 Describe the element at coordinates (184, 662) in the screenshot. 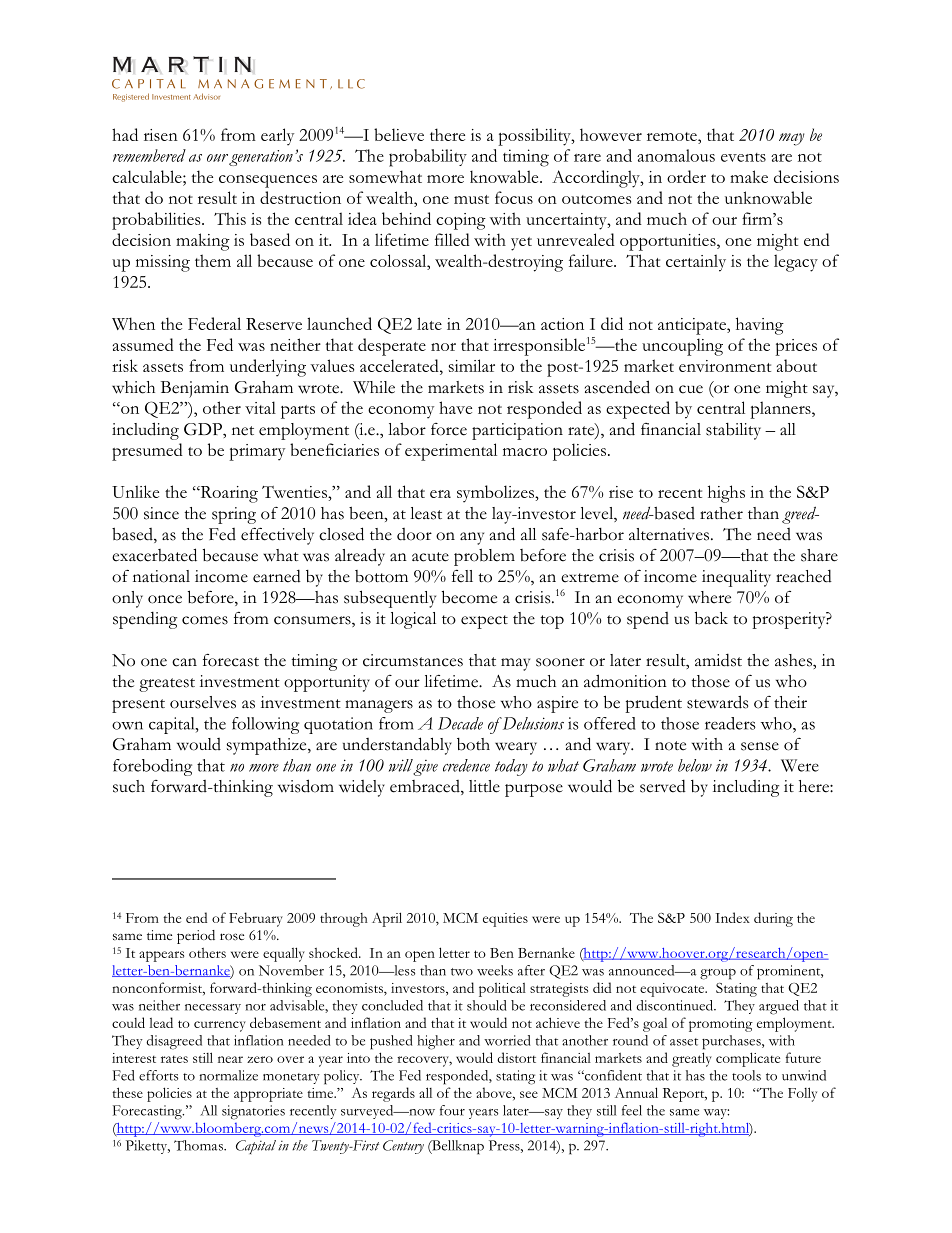

I see `can` at that location.
